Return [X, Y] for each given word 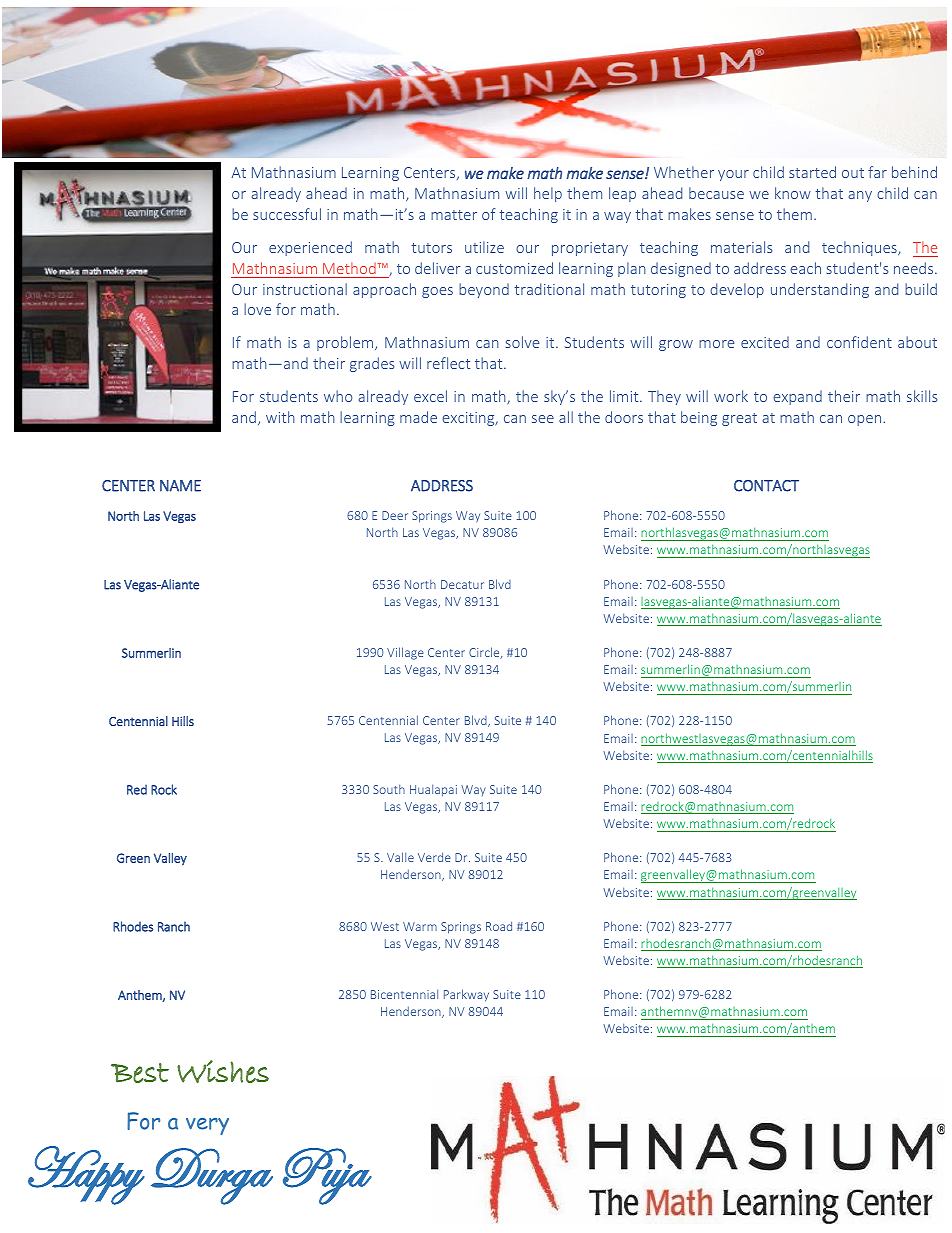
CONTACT [766, 486]
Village [405, 653]
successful [287, 214]
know [793, 193]
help [548, 194]
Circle [485, 653]
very [207, 1126]
